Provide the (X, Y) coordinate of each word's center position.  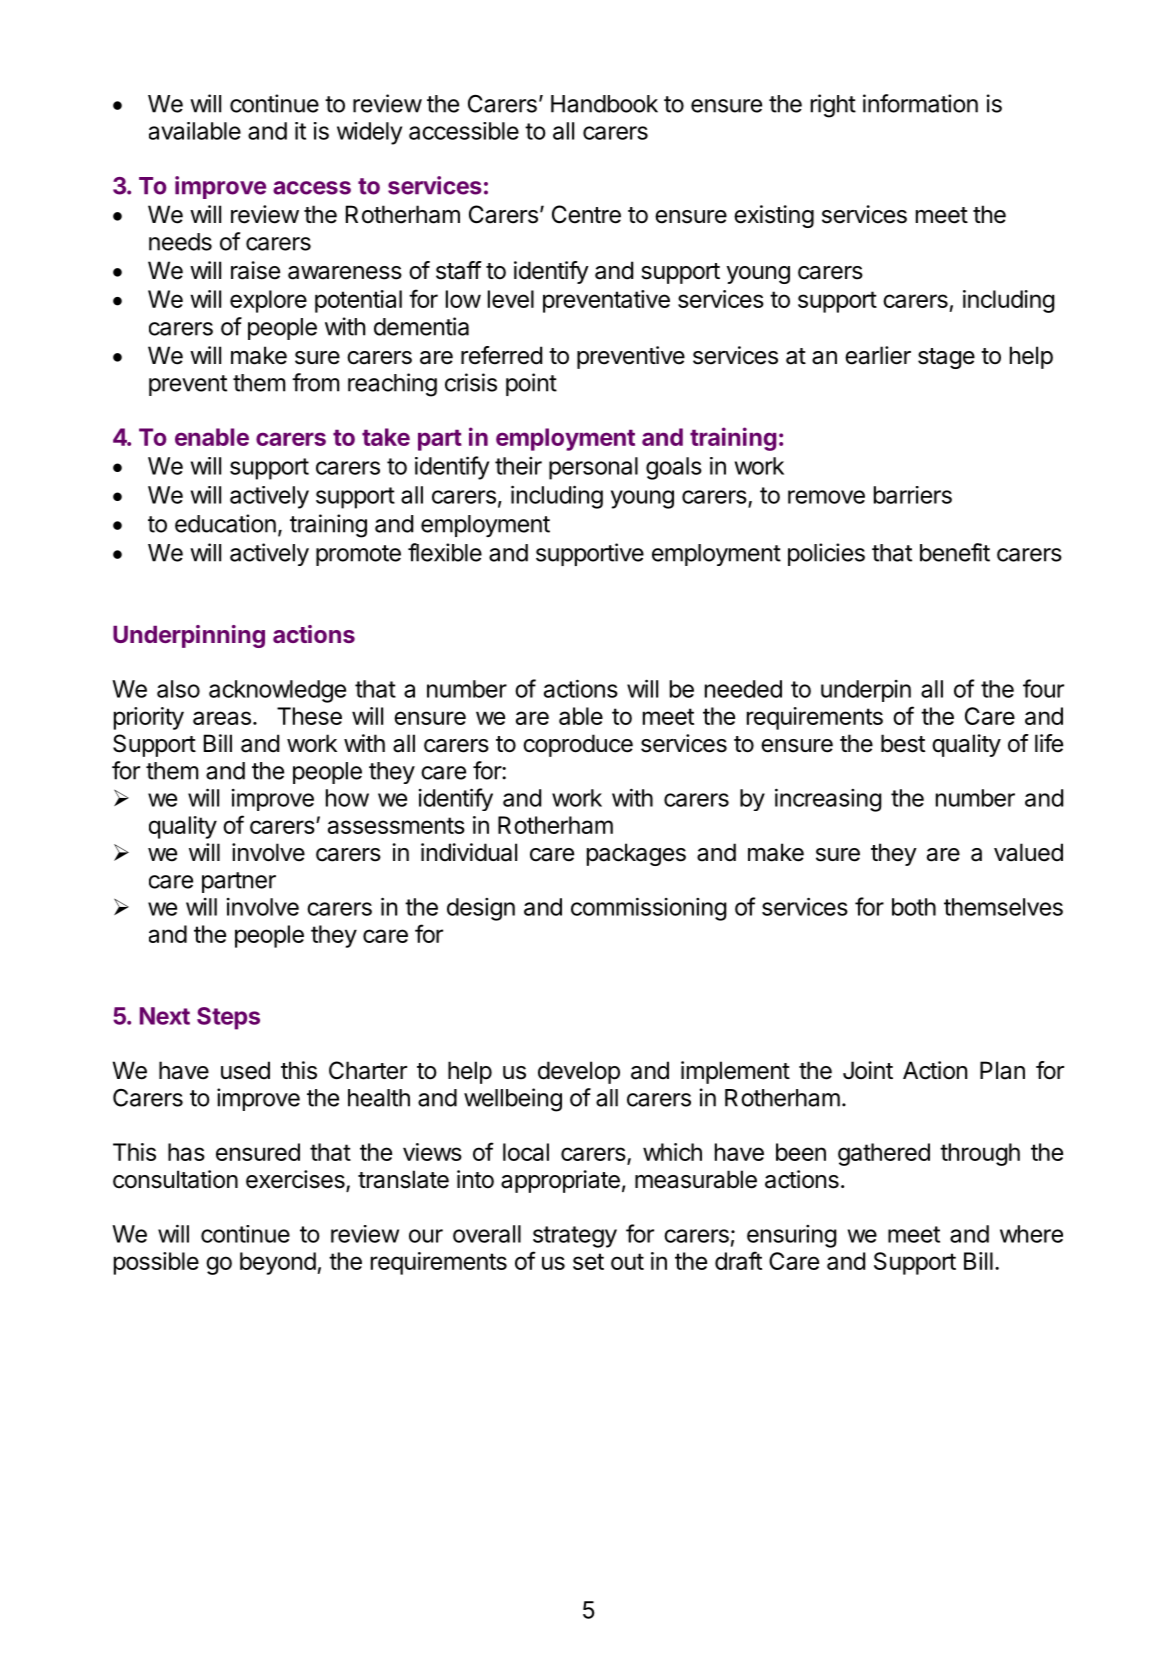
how (347, 798)
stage (946, 358)
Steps (228, 1018)
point (531, 384)
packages (636, 854)
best (903, 743)
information (920, 103)
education (225, 523)
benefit (955, 552)
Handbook (604, 104)
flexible (445, 552)
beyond (278, 1263)
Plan (1002, 1070)
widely (369, 133)
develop (579, 1072)
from (315, 382)
